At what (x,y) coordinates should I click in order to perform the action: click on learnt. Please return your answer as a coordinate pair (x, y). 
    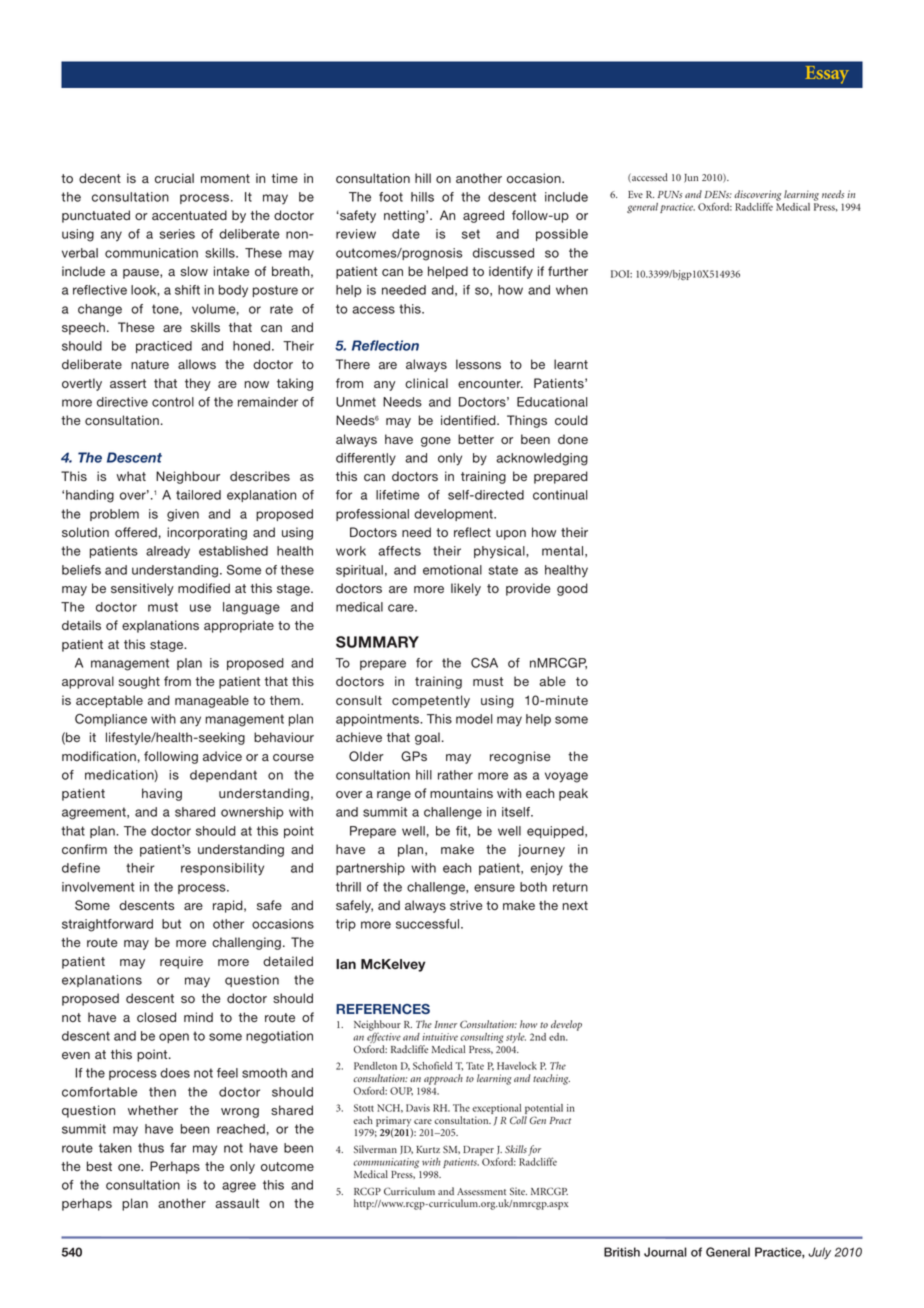
    Looking at the image, I should click on (571, 364).
